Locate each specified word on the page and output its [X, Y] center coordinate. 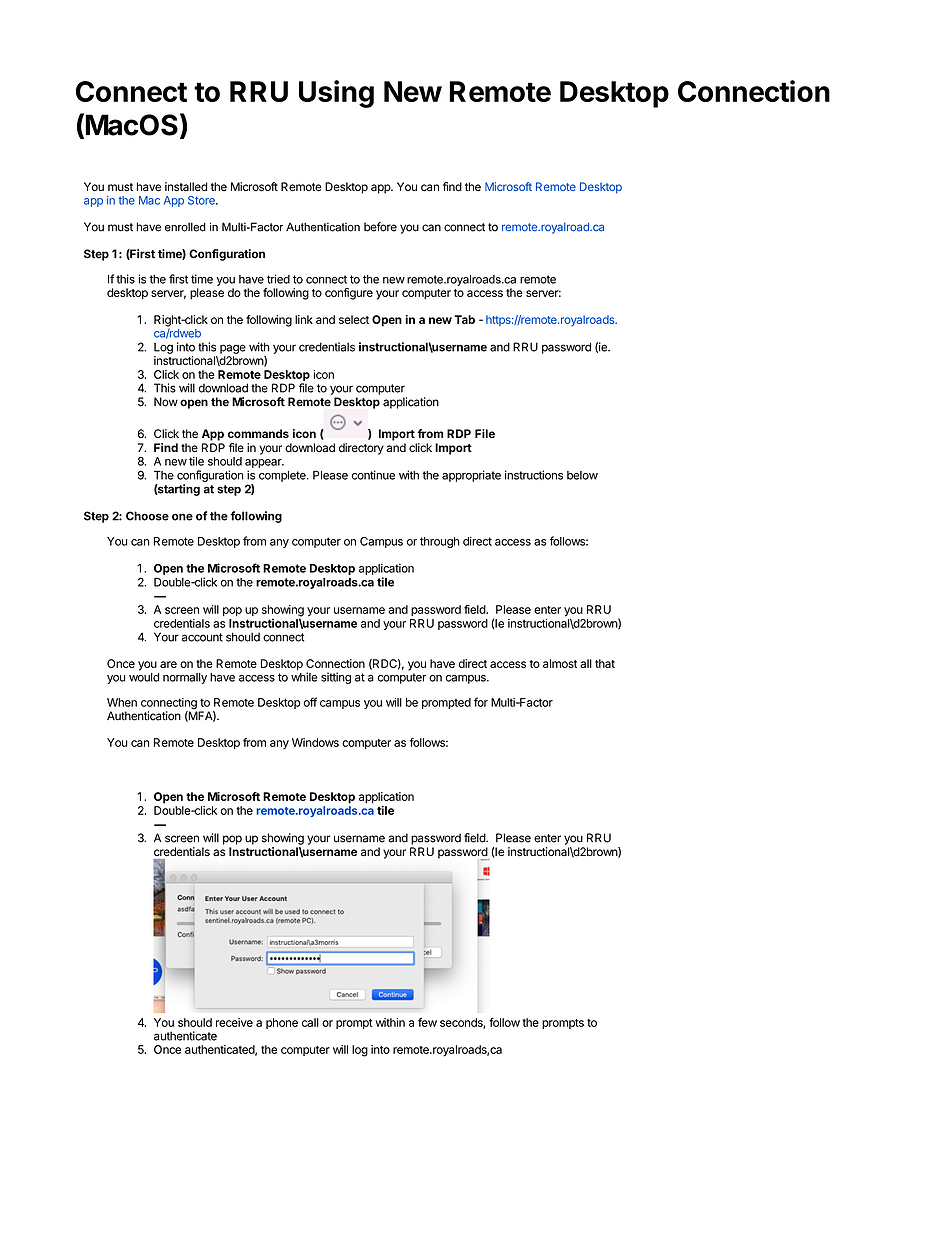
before [380, 227]
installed [186, 187]
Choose [147, 516]
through [440, 542]
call [310, 1022]
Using [336, 94]
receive [234, 1022]
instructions [534, 475]
